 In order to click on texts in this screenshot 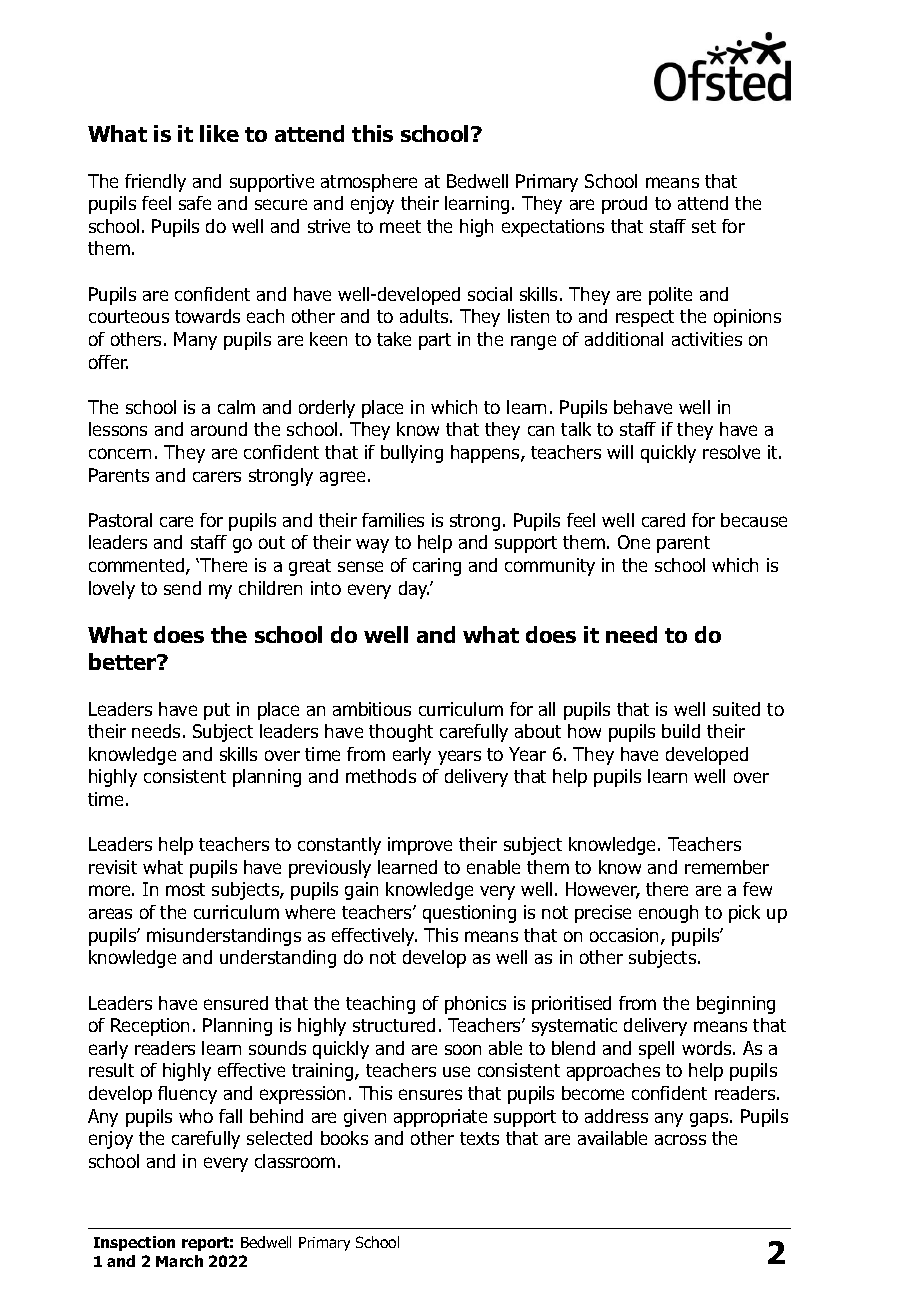, I will do `click(479, 1138)`.
